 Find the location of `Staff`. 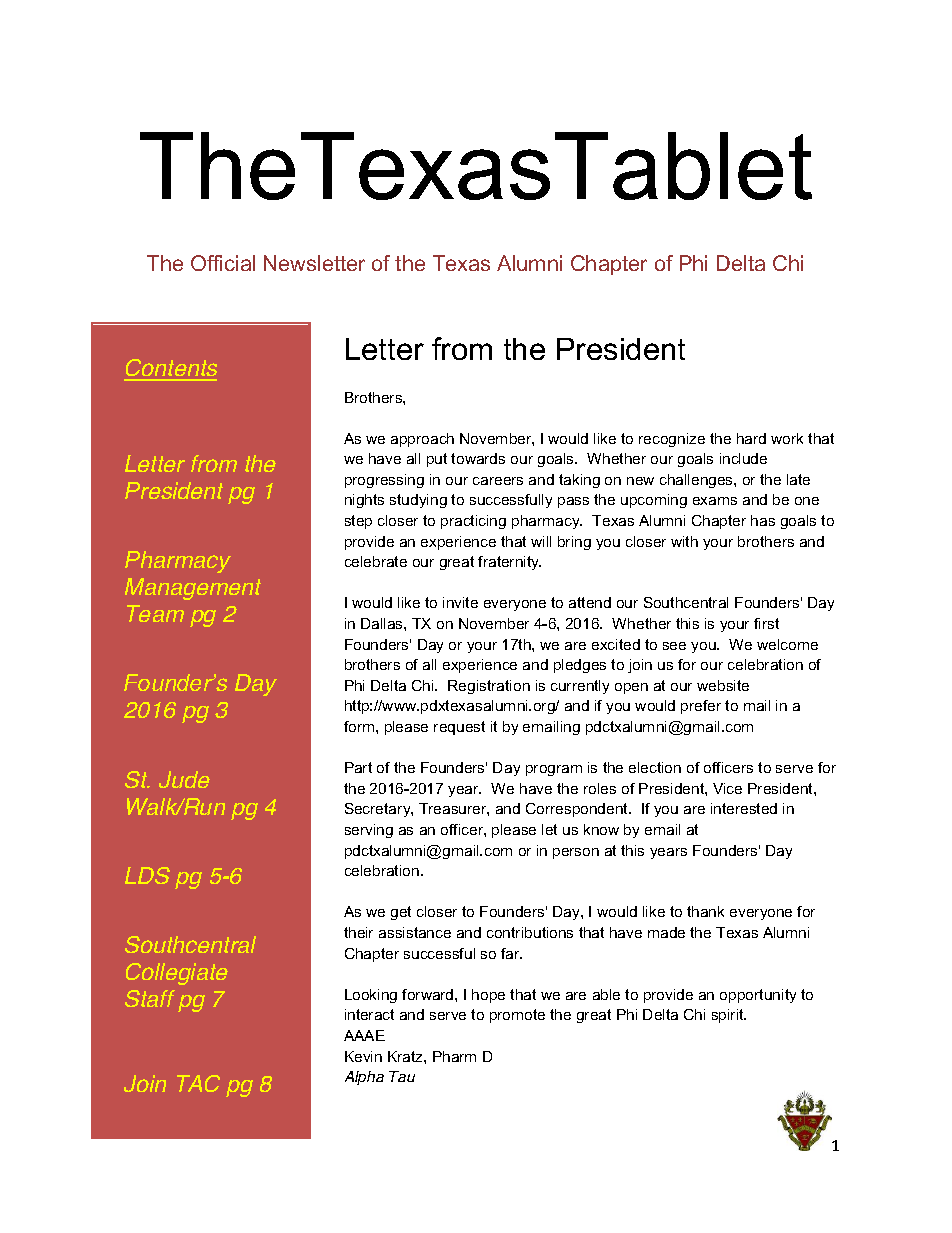

Staff is located at coordinates (150, 998).
